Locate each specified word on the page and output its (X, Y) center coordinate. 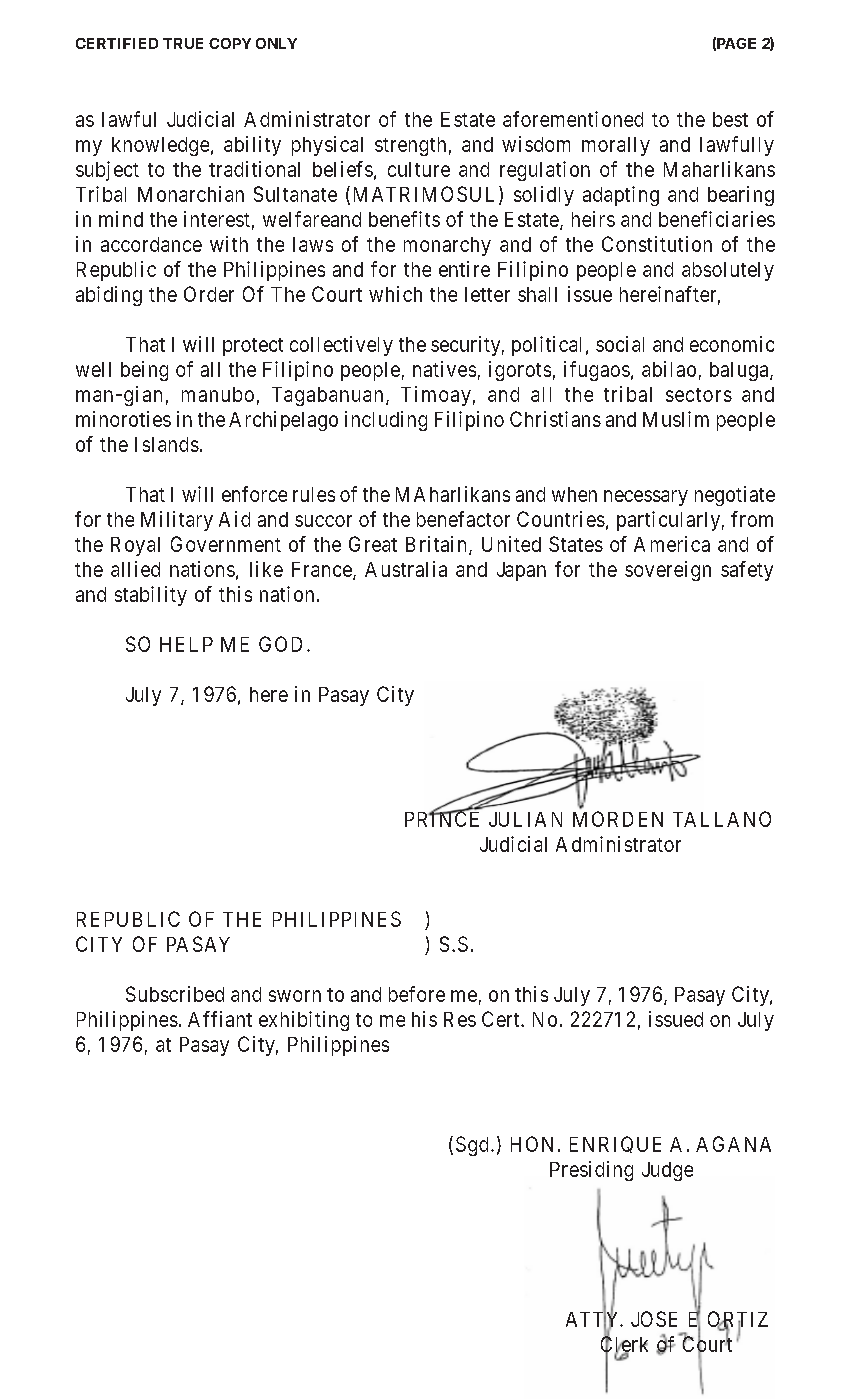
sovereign (668, 571)
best (730, 119)
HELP (186, 644)
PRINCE (442, 818)
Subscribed (175, 994)
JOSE (654, 1319)
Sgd (472, 1146)
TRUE (183, 43)
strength (410, 146)
